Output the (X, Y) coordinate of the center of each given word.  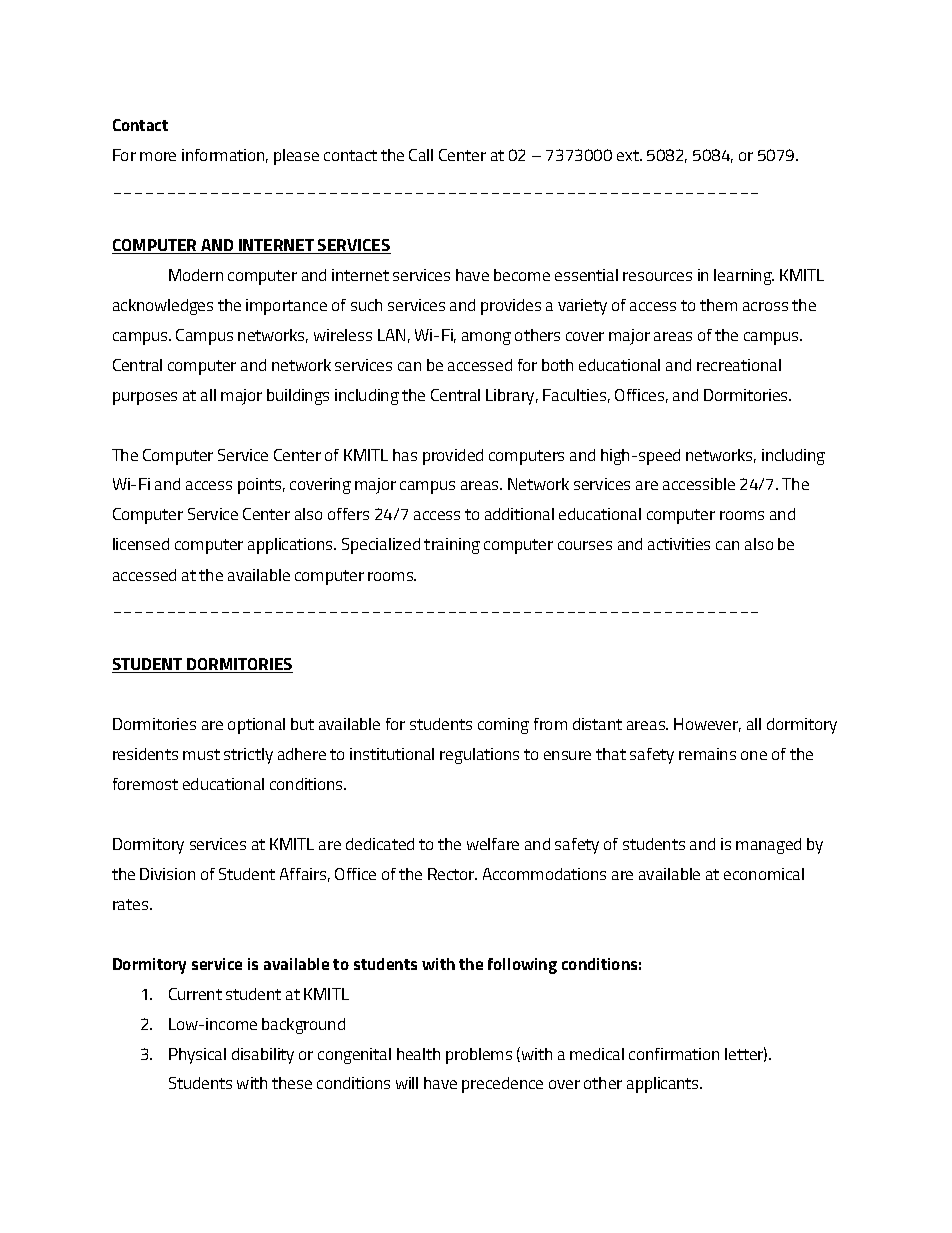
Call (421, 155)
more (158, 156)
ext (629, 155)
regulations (479, 756)
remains (707, 754)
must (201, 754)
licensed (141, 544)
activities (679, 544)
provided (453, 457)
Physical (197, 1056)
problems (479, 1056)
